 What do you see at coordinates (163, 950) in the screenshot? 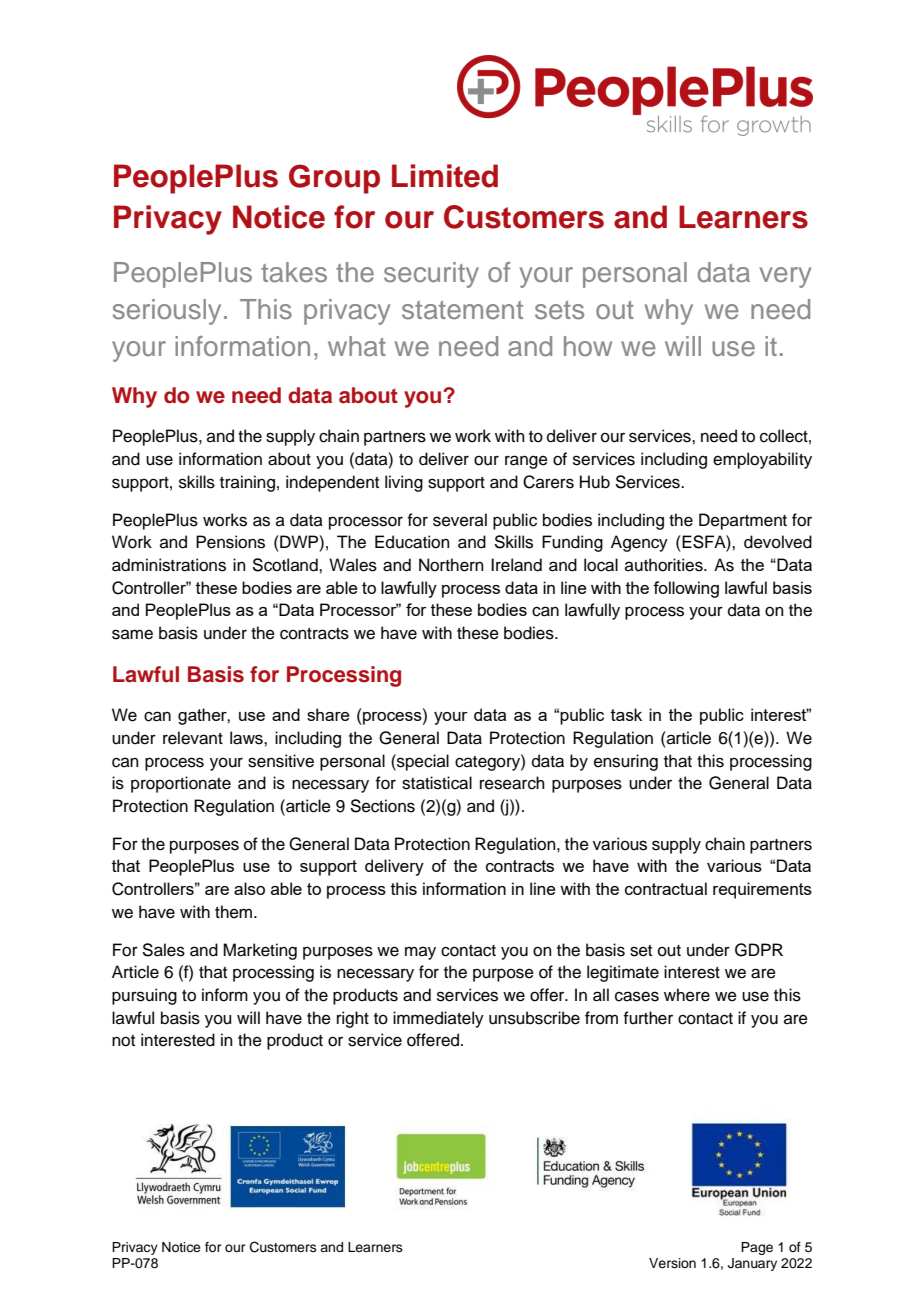
I see `Sales` at bounding box center [163, 950].
